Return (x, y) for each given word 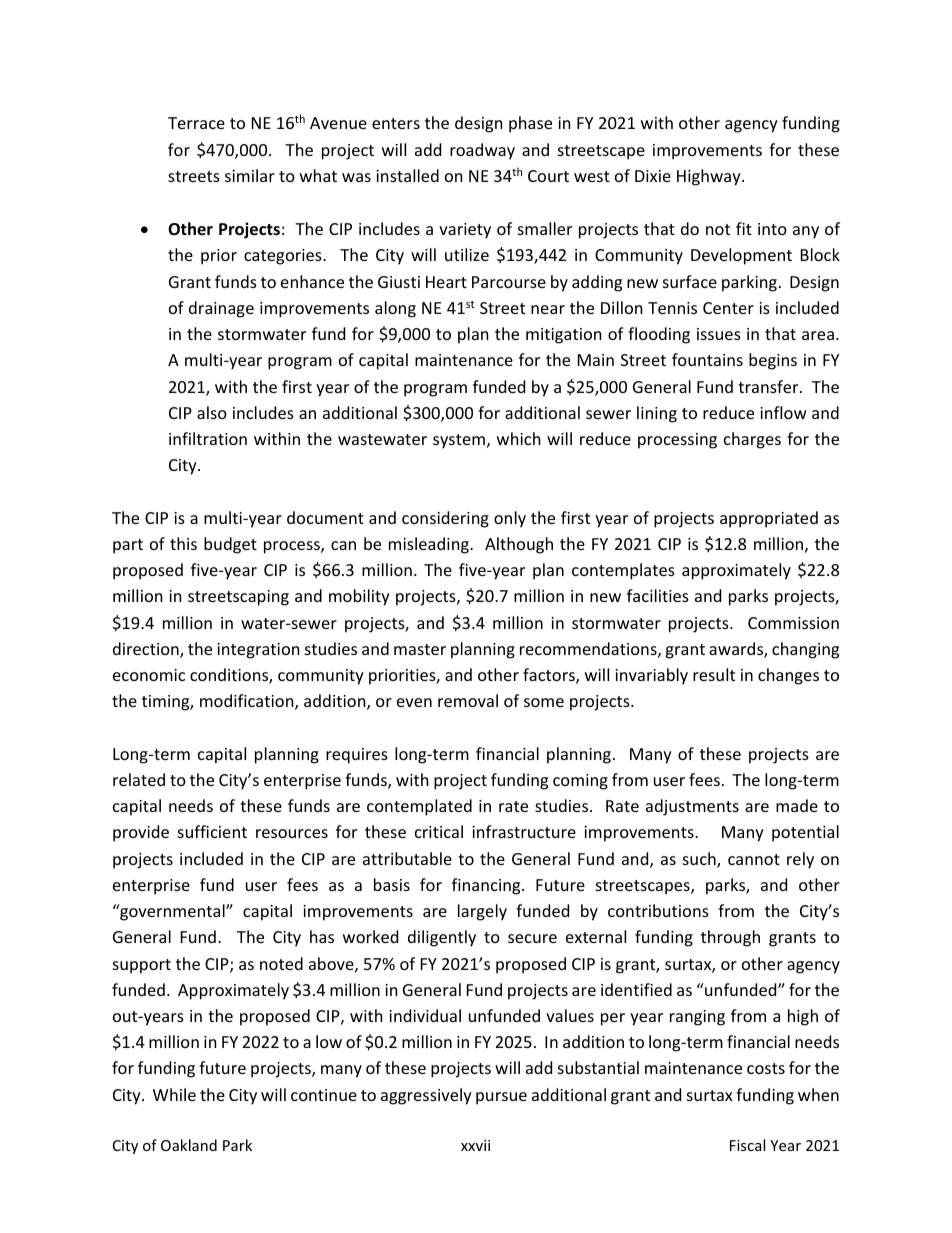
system (459, 441)
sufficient (212, 831)
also (212, 412)
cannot (754, 859)
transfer (769, 386)
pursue (501, 1098)
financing (487, 886)
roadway (482, 151)
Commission (793, 623)
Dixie (653, 176)
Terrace (196, 123)
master (420, 649)
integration (258, 651)
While (174, 1094)
